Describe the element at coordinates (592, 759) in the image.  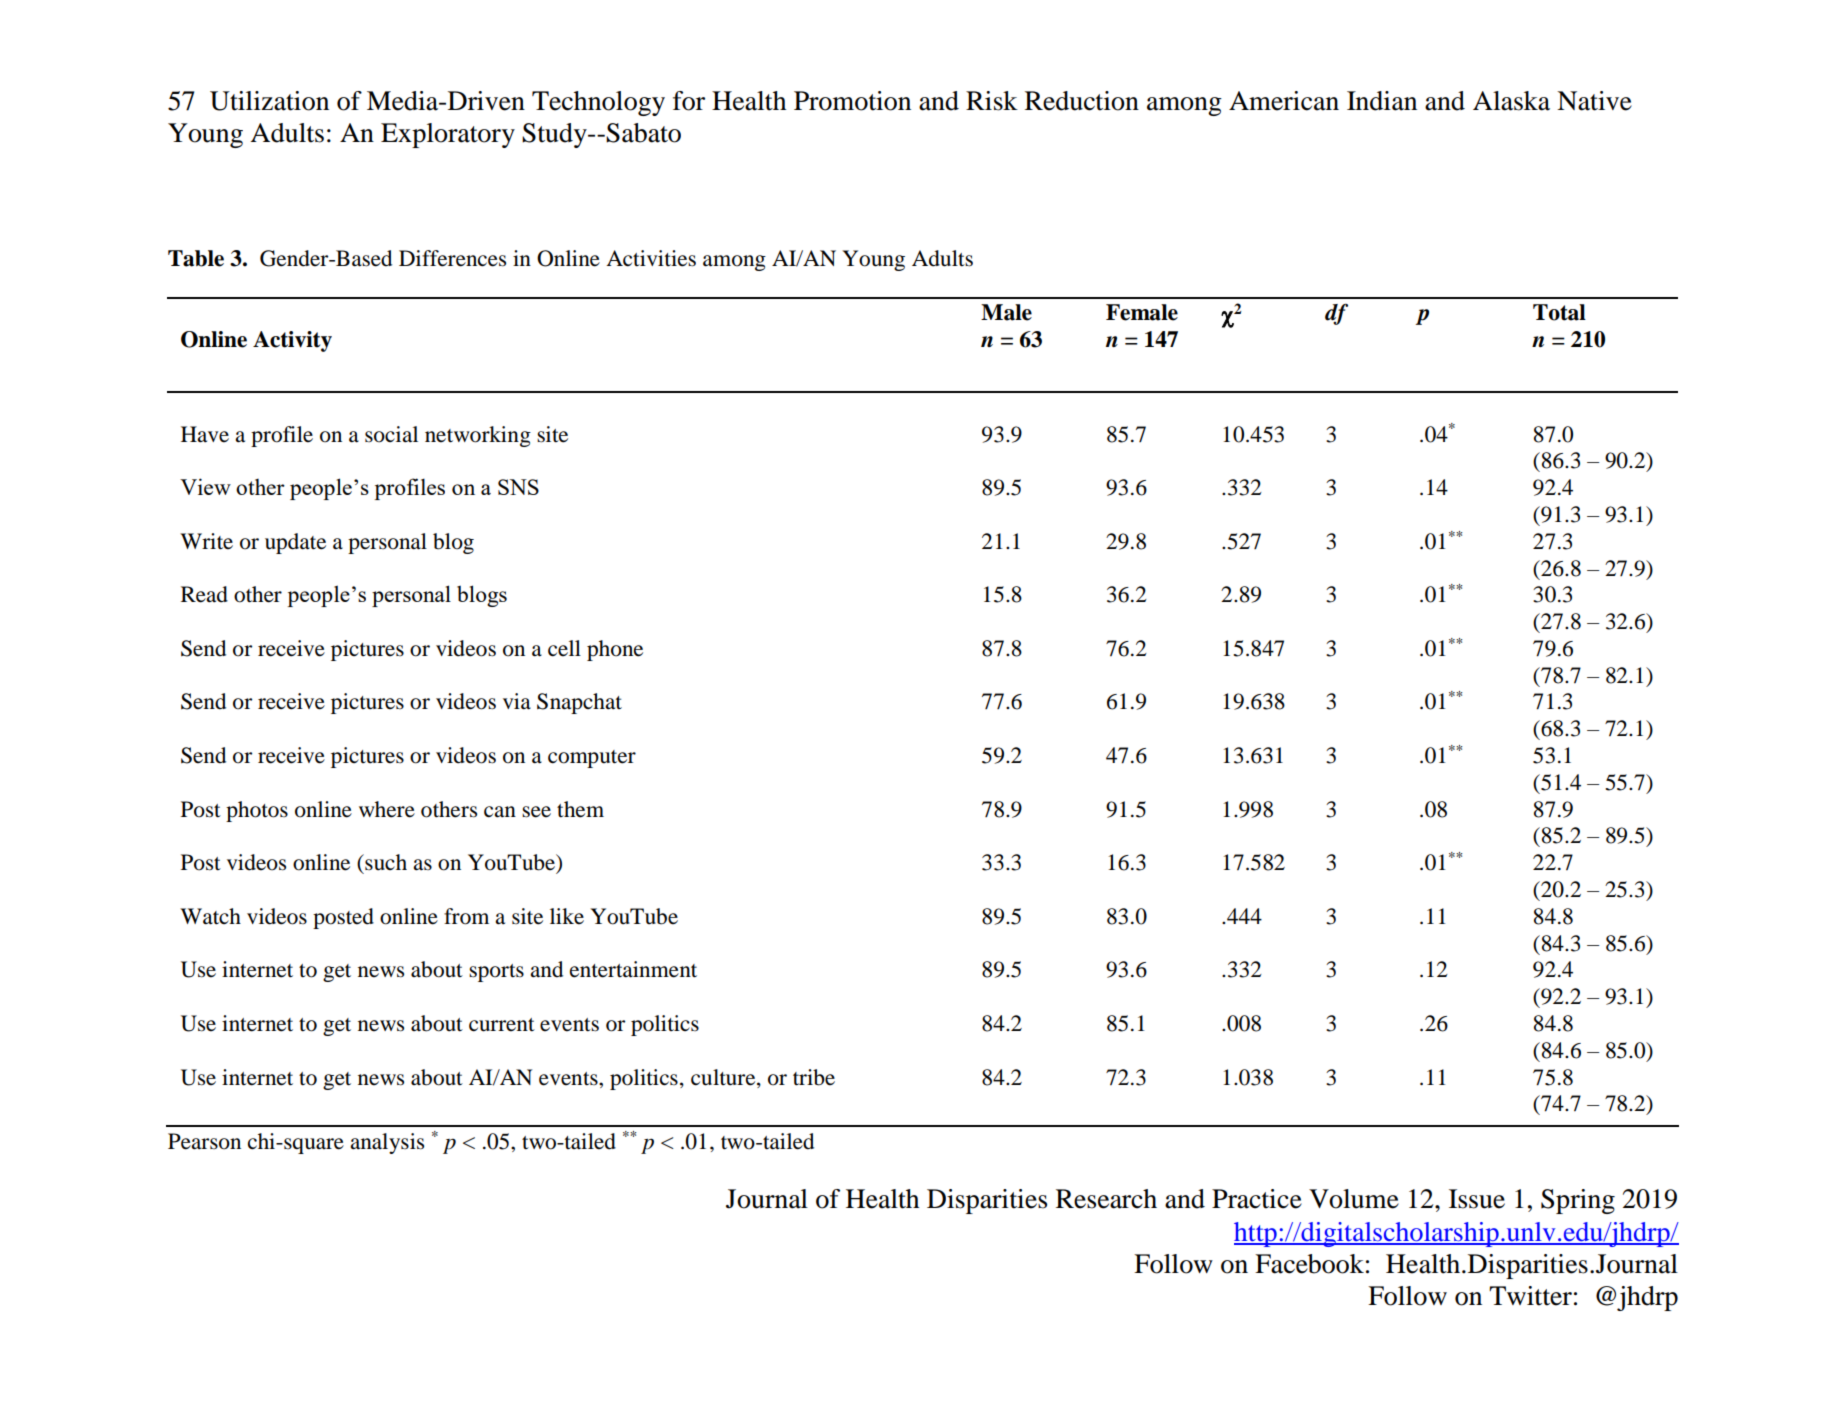
I see `computer` at that location.
